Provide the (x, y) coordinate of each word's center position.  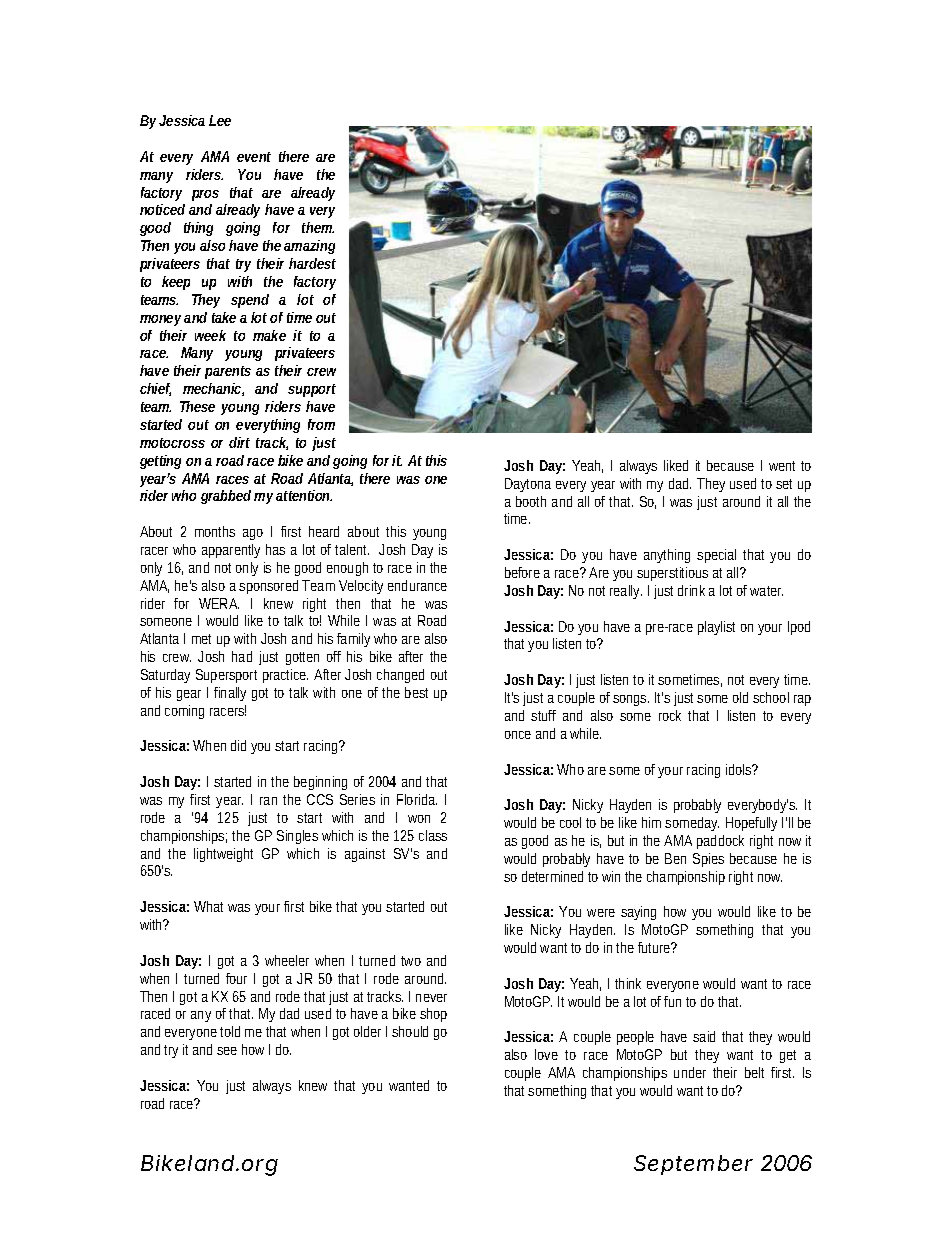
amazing (309, 247)
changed (400, 676)
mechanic (213, 389)
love (546, 1054)
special (716, 556)
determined (552, 876)
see (227, 1051)
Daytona (528, 485)
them (318, 227)
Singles (297, 837)
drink (691, 590)
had (242, 656)
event (254, 157)
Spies (708, 860)
